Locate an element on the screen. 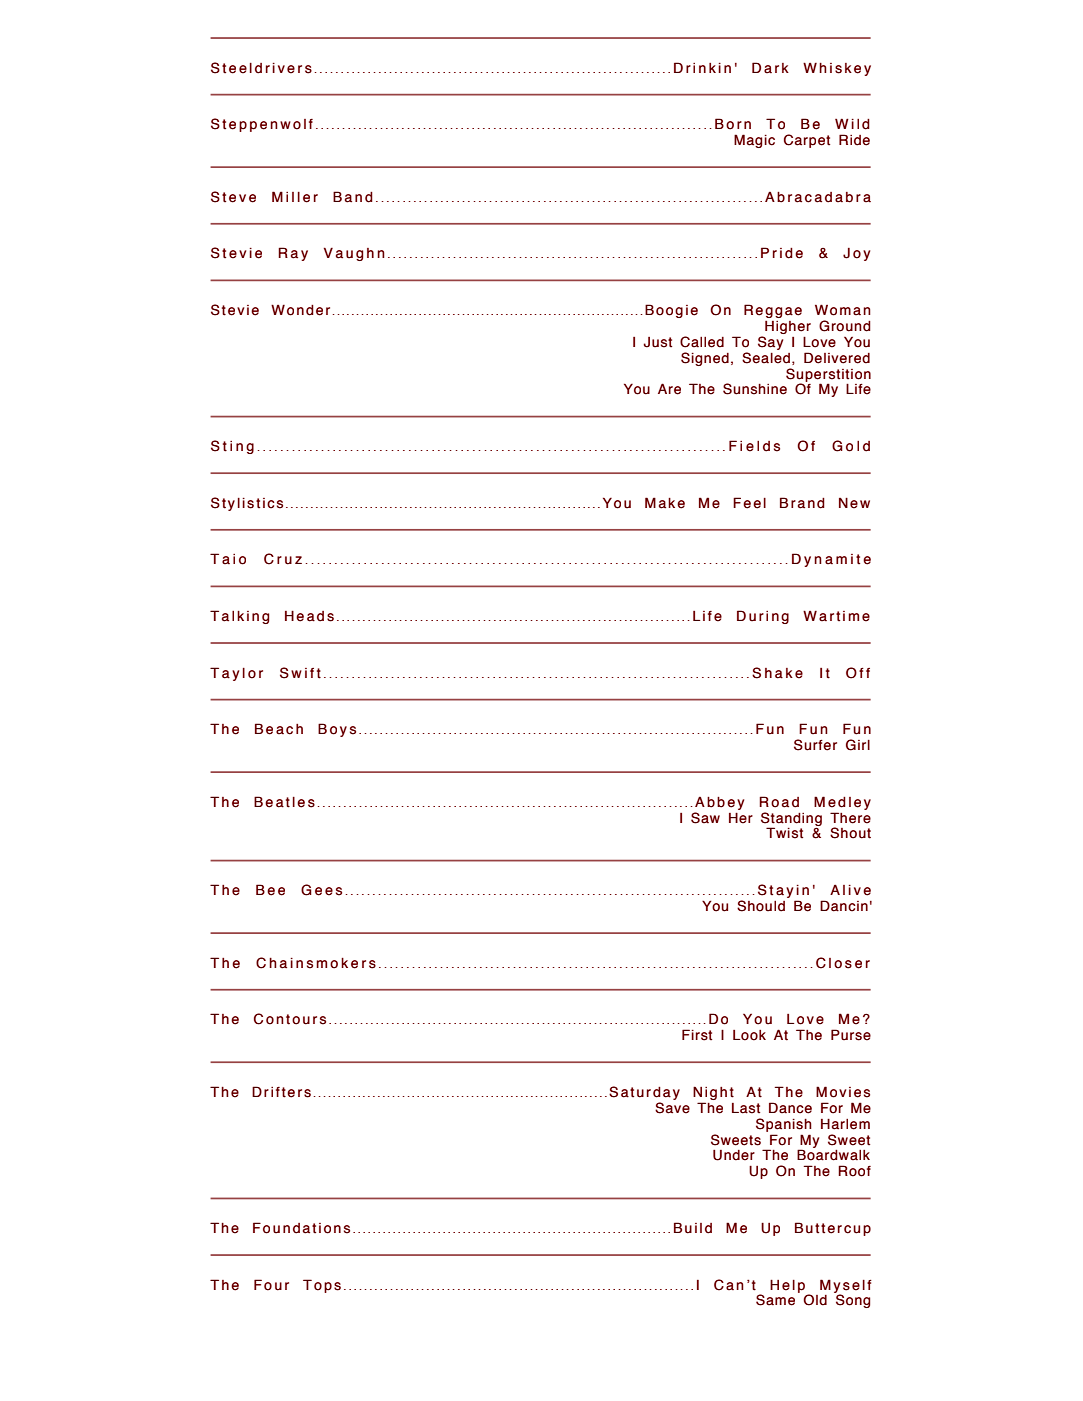  Drinkin is located at coordinates (702, 67).
